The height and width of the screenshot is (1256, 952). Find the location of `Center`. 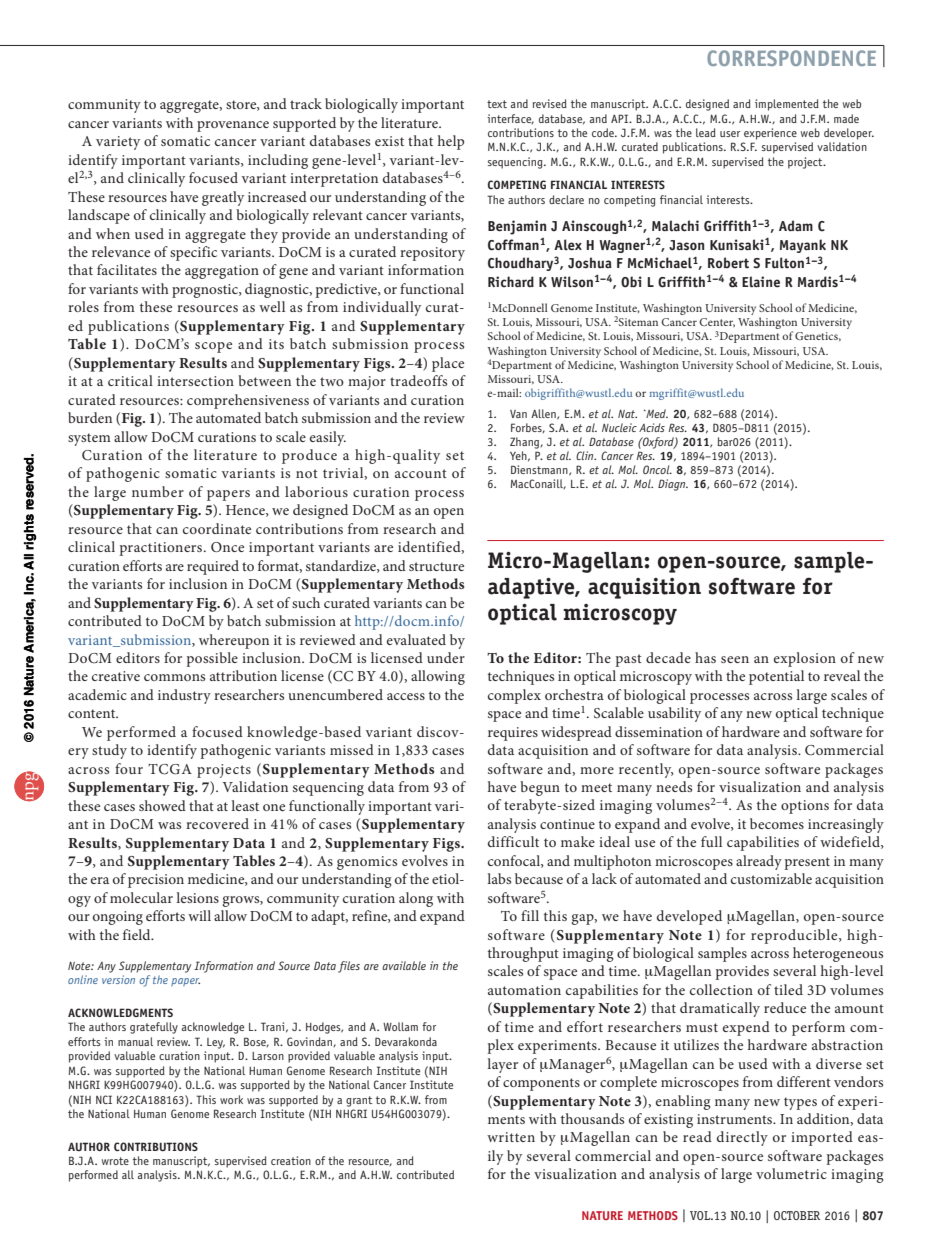

Center is located at coordinates (717, 322).
